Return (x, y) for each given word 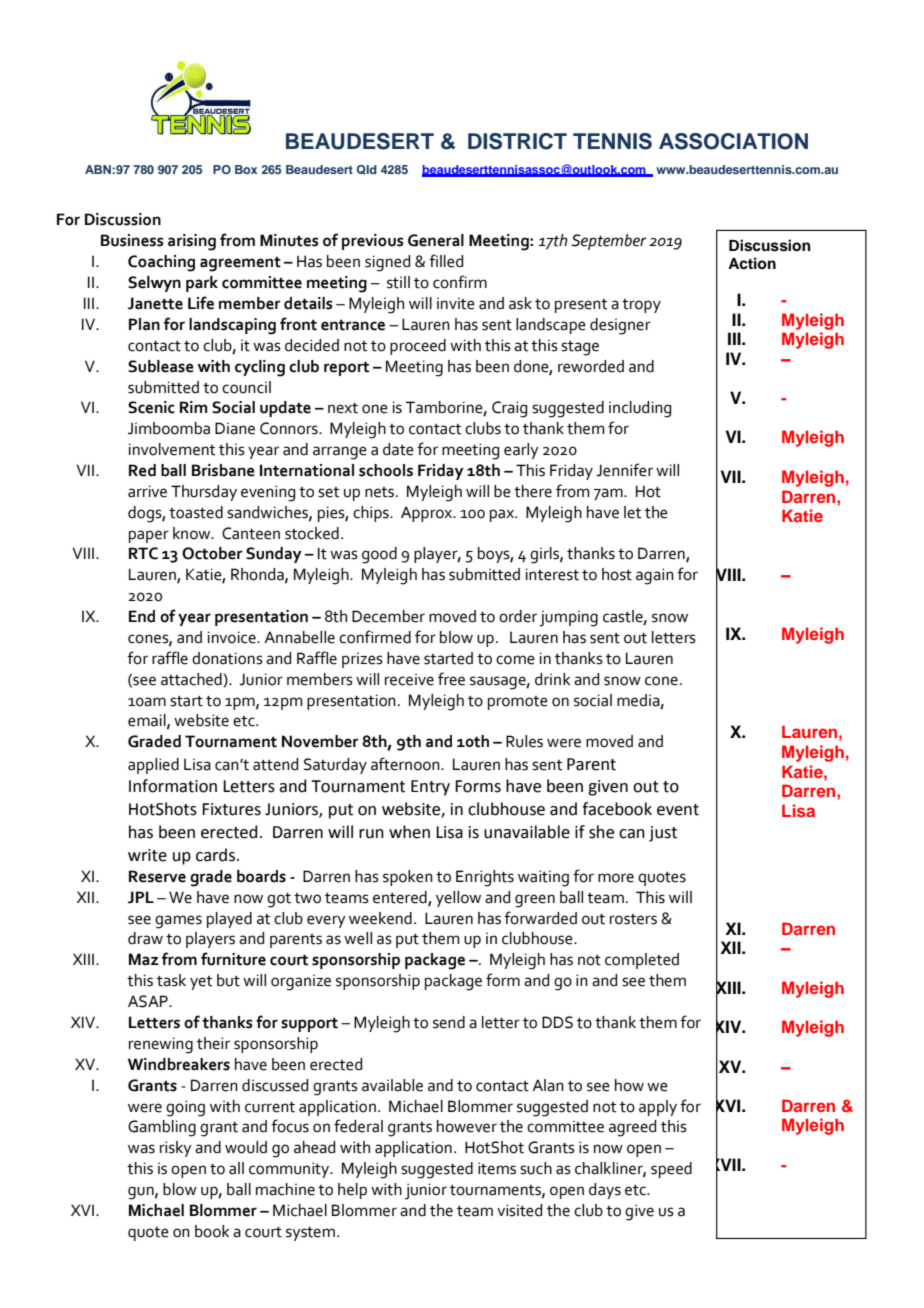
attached (192, 679)
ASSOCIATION (733, 141)
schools (386, 470)
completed (642, 961)
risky (176, 1149)
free (451, 679)
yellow (458, 899)
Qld (367, 170)
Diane (235, 428)
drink (552, 679)
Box (246, 169)
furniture (233, 959)
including (640, 409)
